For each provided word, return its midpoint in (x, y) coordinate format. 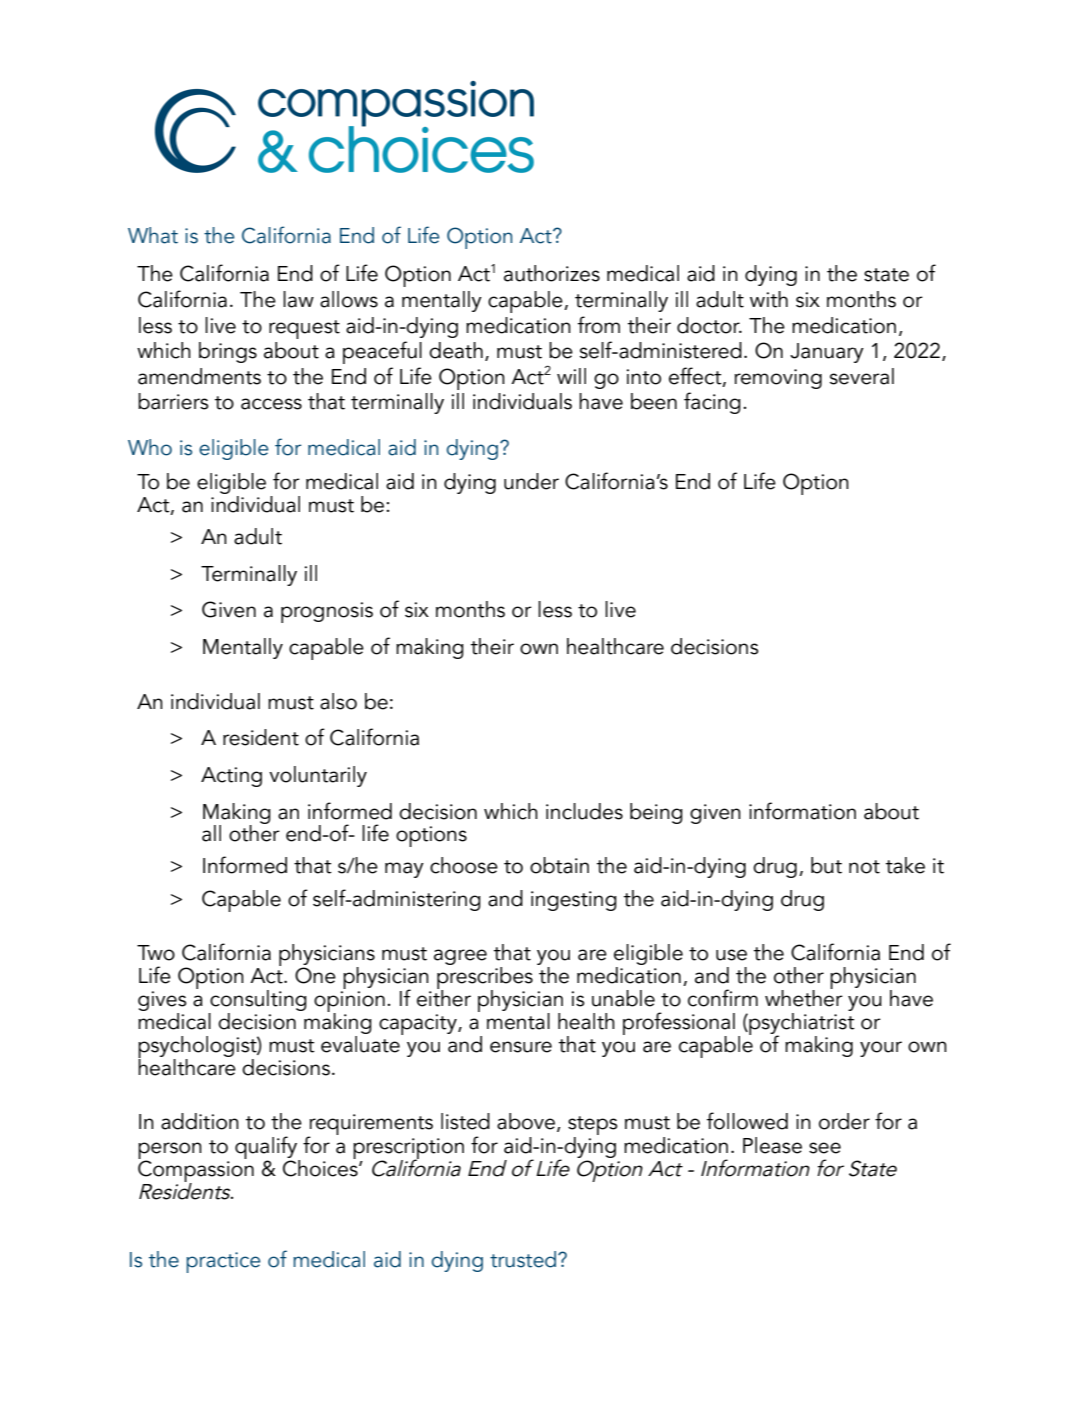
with (769, 299)
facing (712, 403)
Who (150, 447)
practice (223, 1262)
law (298, 299)
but (826, 865)
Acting (231, 777)
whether (804, 997)
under (531, 481)
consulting (258, 1000)
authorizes (552, 273)
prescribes (485, 977)
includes (584, 811)
